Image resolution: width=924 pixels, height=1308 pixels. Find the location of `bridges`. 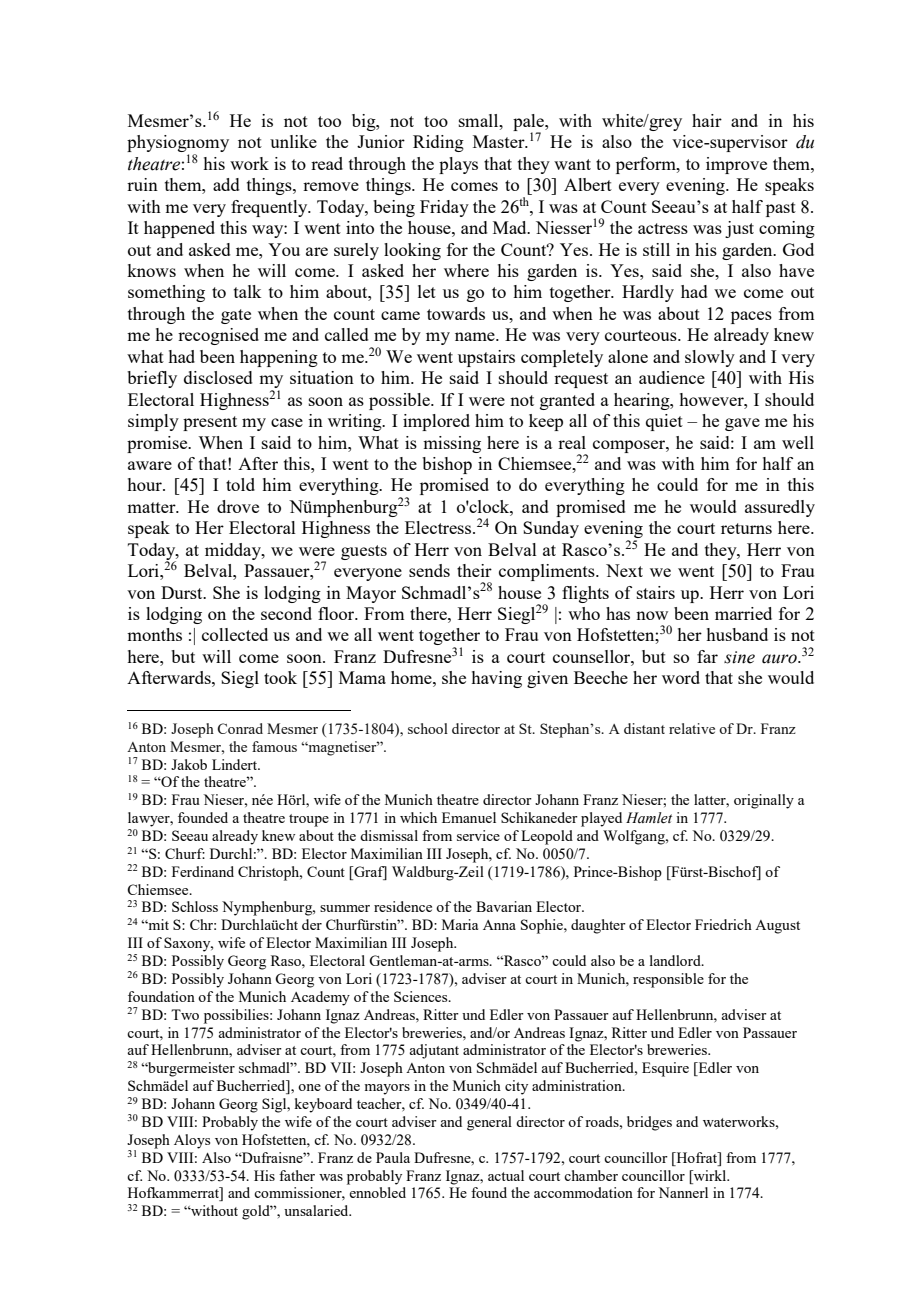

bridges is located at coordinates (649, 1123).
